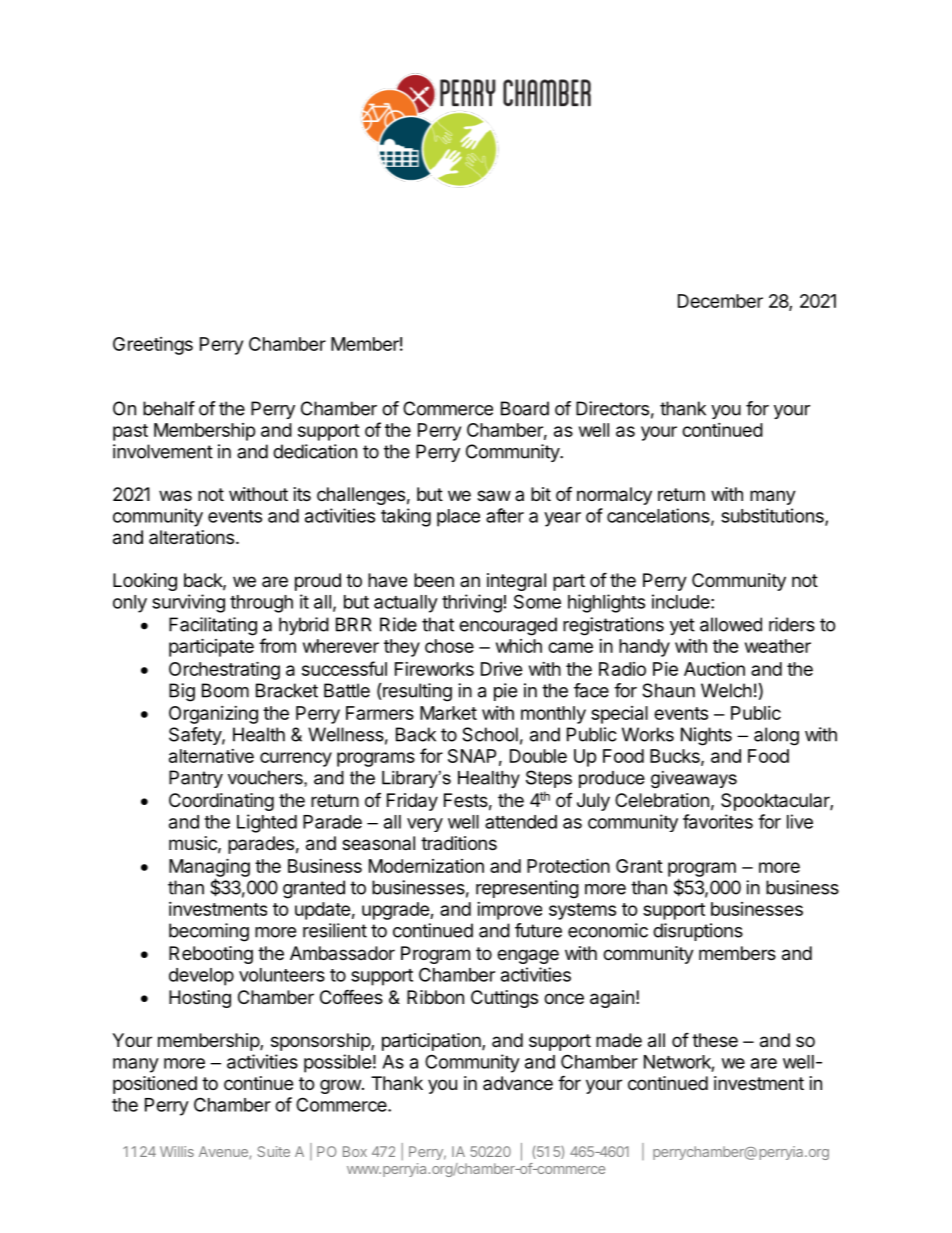  What do you see at coordinates (509, 911) in the screenshot?
I see `improve` at bounding box center [509, 911].
